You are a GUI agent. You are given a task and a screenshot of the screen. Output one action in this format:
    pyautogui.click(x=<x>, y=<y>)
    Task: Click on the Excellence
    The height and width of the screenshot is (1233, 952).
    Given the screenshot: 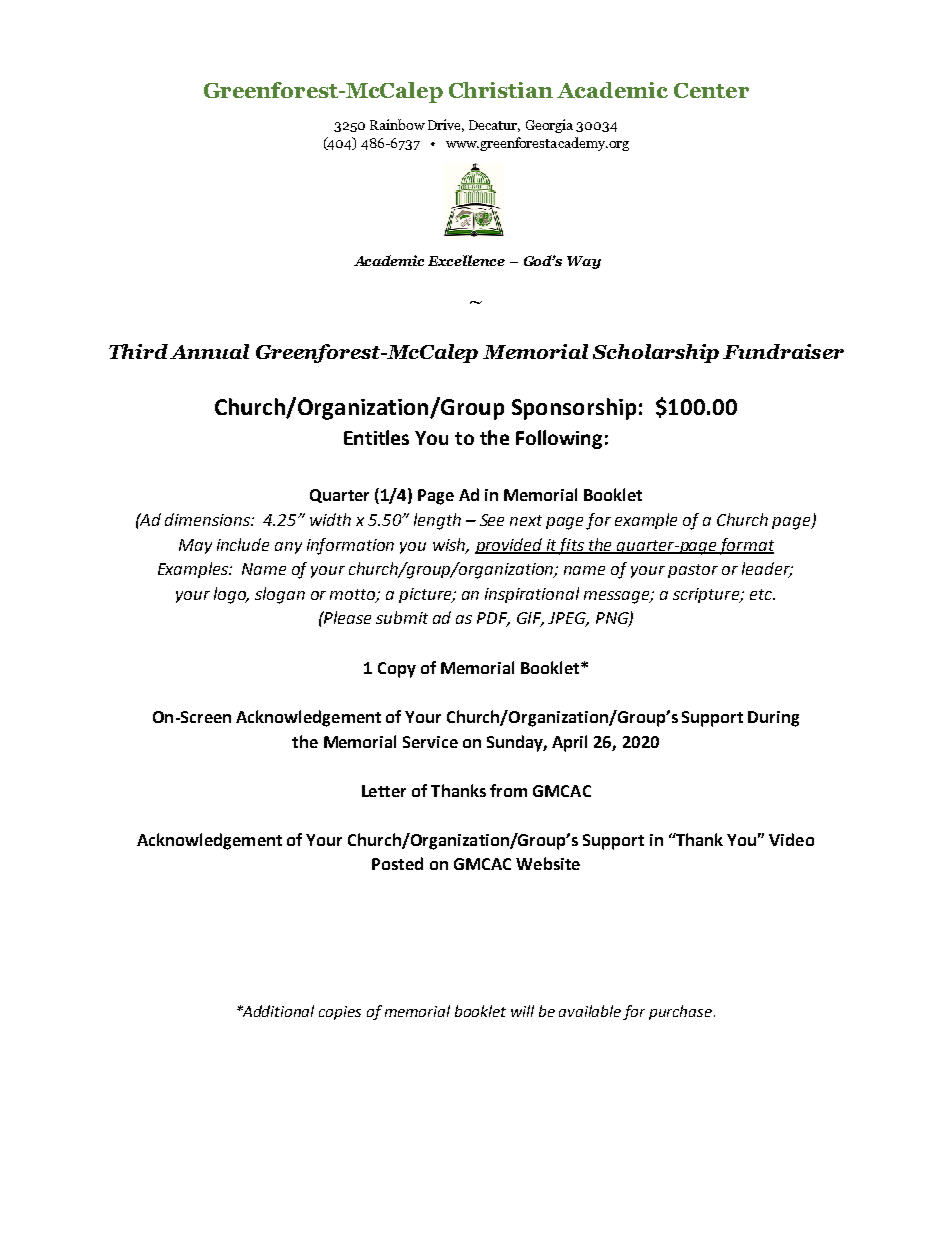 What is the action you would take?
    pyautogui.click(x=466, y=260)
